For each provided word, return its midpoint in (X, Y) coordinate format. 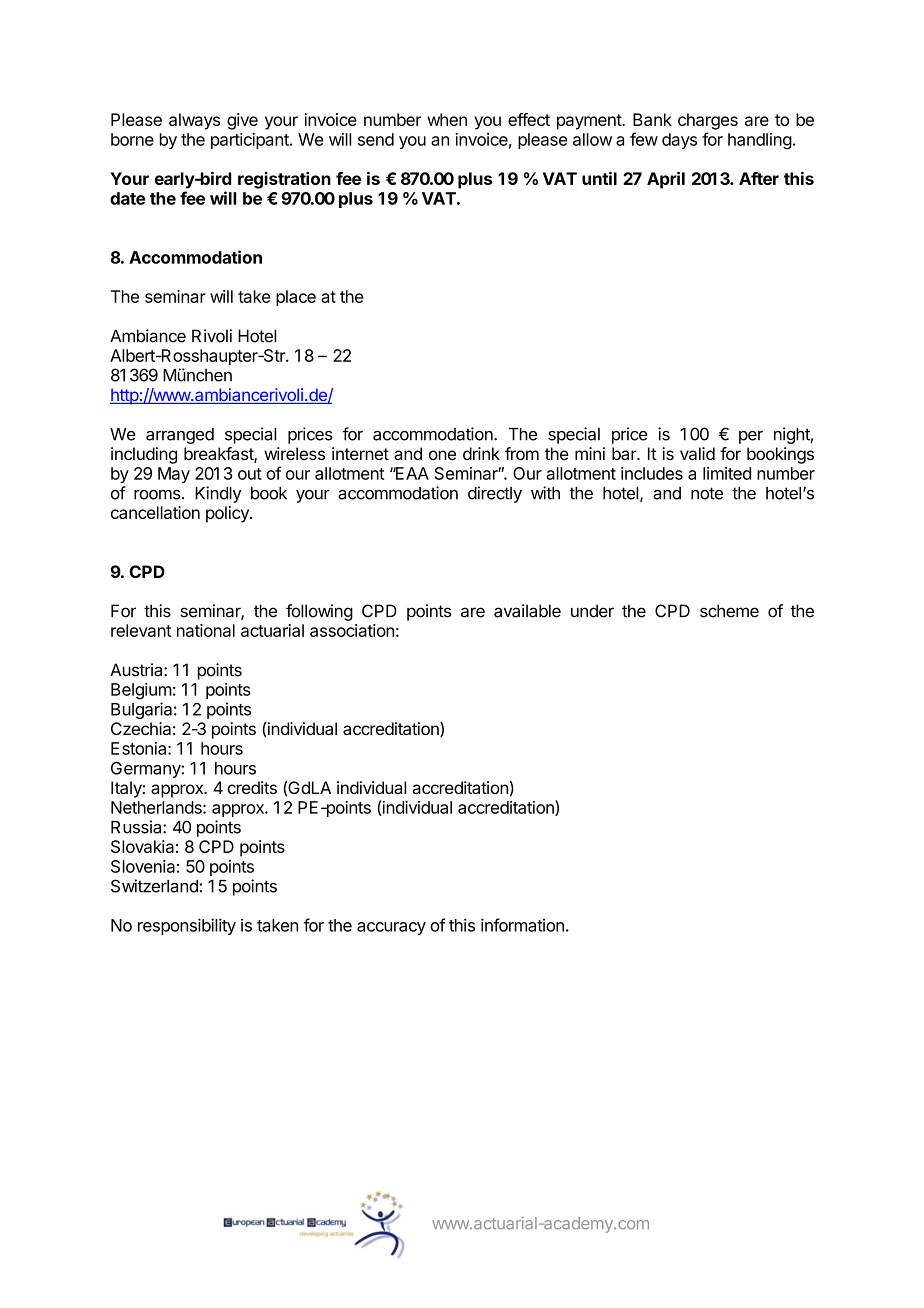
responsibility (187, 926)
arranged (180, 436)
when (447, 119)
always (194, 121)
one (442, 455)
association (352, 630)
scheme (729, 611)
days (679, 141)
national (206, 630)
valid (697, 453)
